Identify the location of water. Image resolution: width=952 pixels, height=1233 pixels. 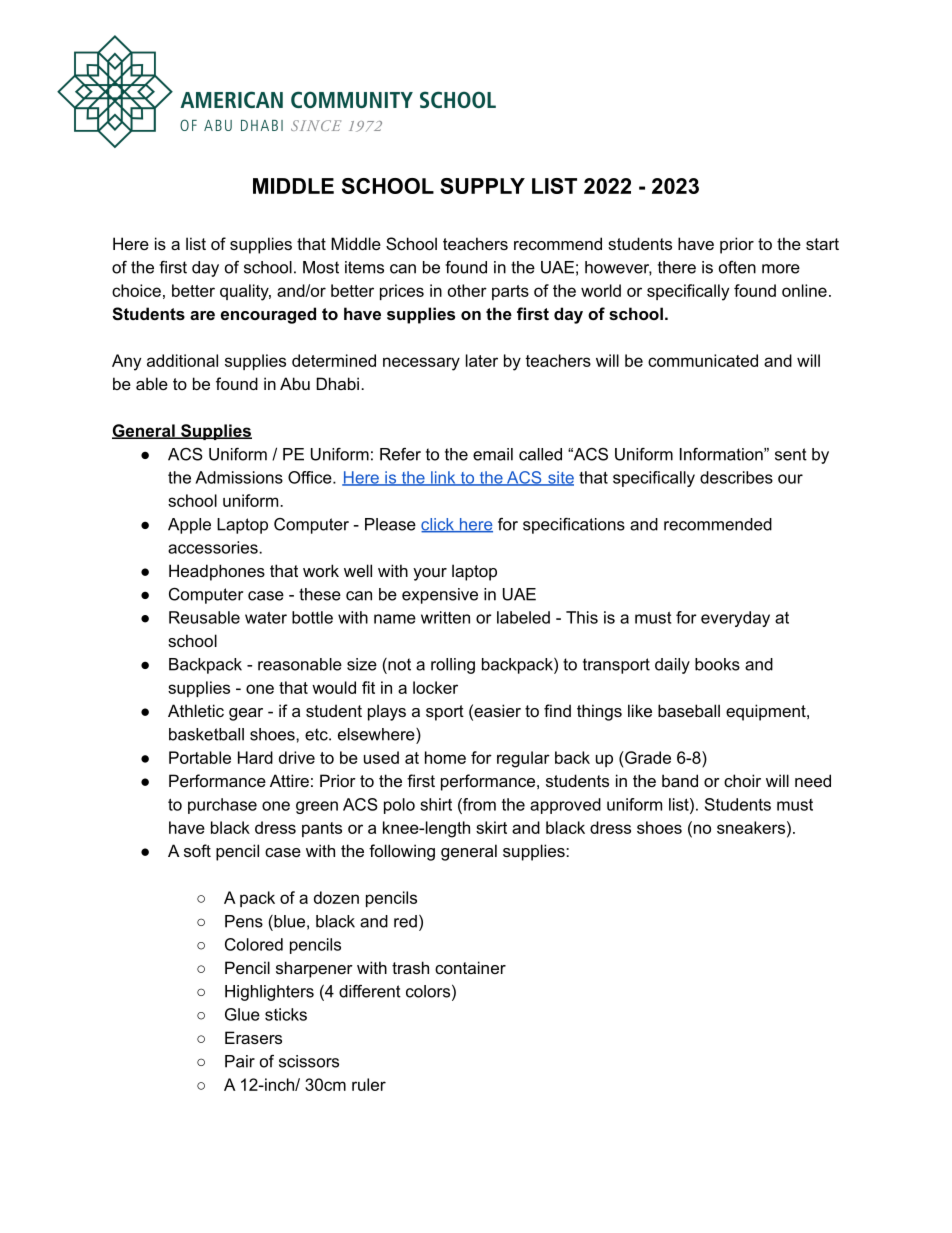
(266, 618).
